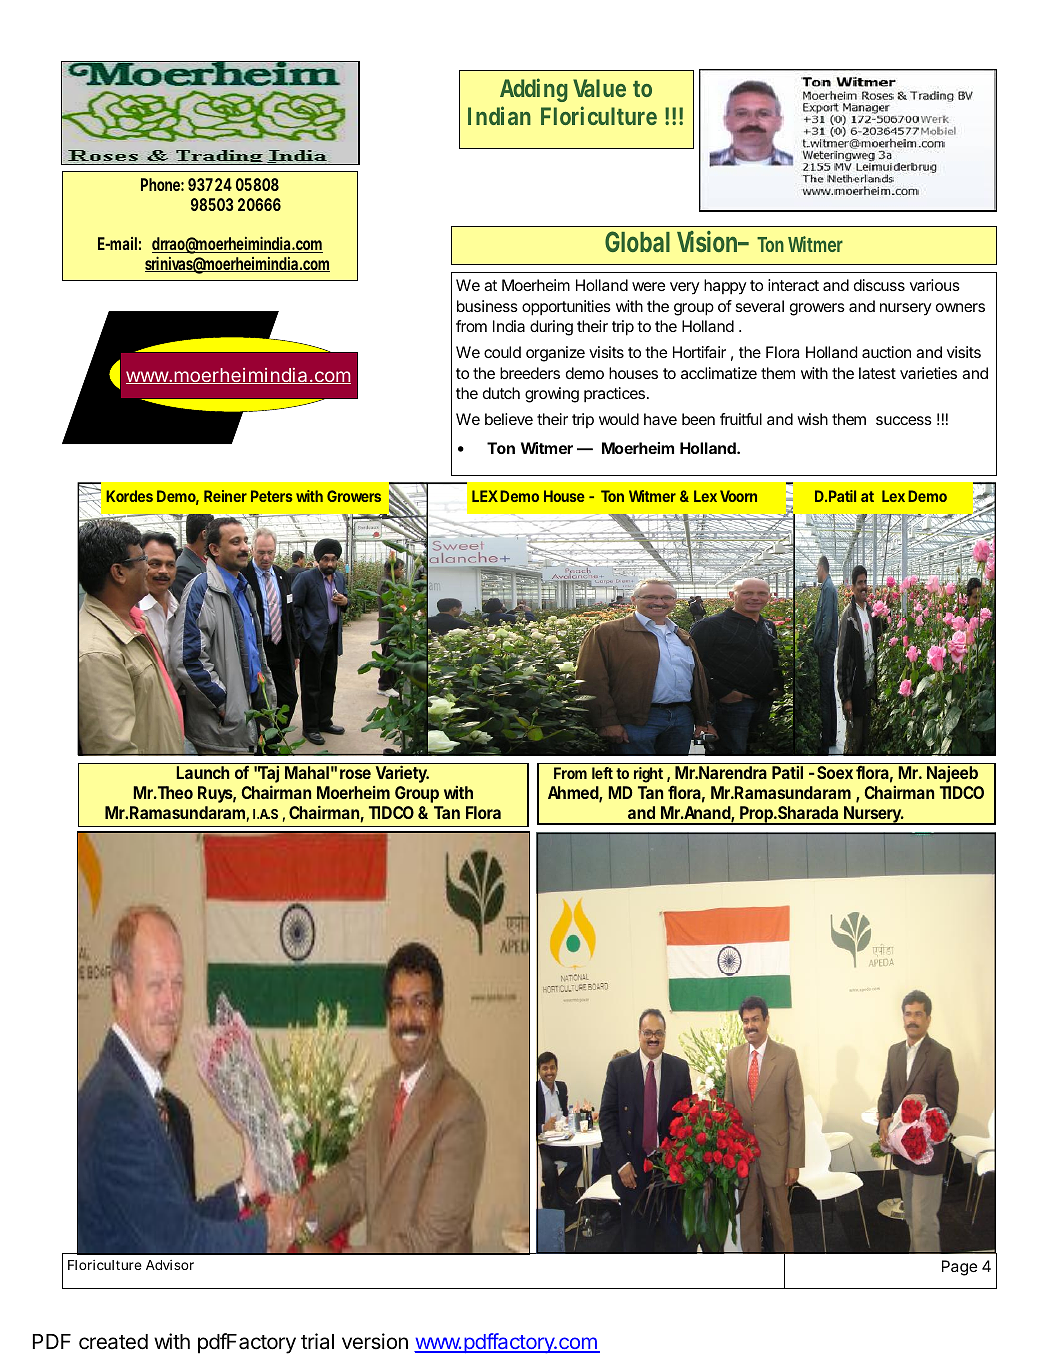 The image size is (1058, 1370). What do you see at coordinates (534, 90) in the page?
I see `Adding` at bounding box center [534, 90].
